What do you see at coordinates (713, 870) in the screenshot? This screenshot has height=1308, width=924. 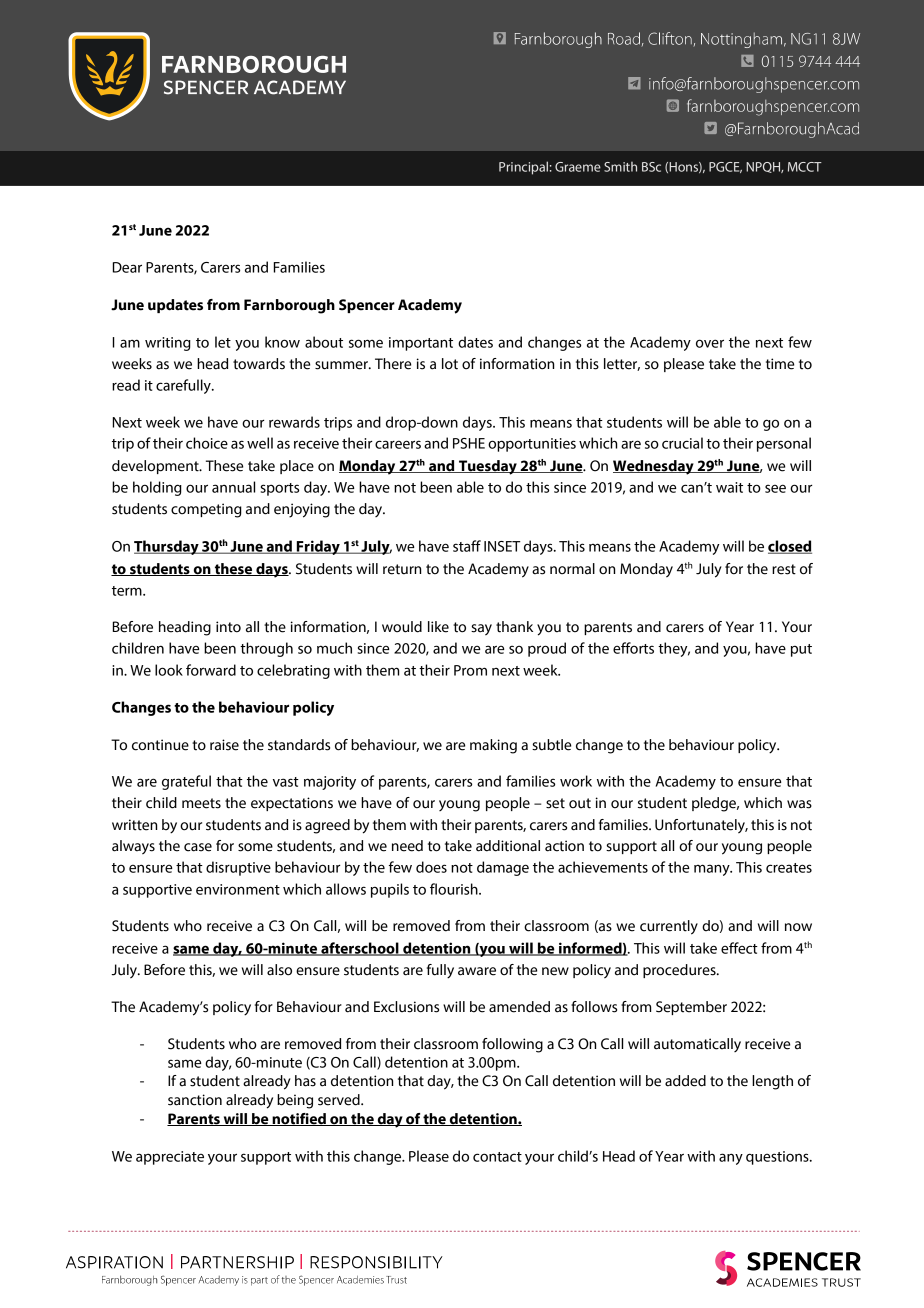 I see `many` at bounding box center [713, 870].
